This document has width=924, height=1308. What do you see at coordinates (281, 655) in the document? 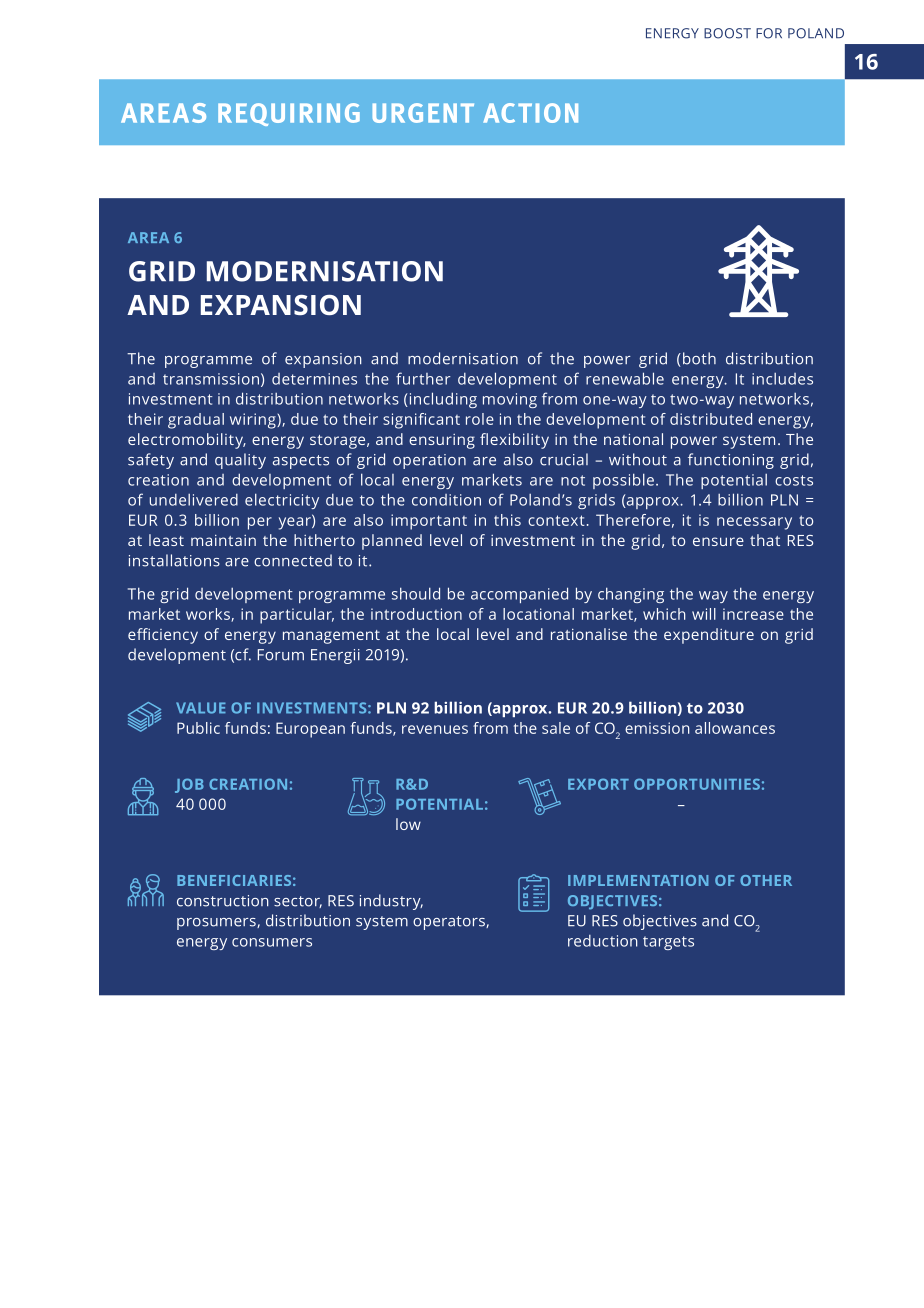
I see `Forum` at bounding box center [281, 655].
